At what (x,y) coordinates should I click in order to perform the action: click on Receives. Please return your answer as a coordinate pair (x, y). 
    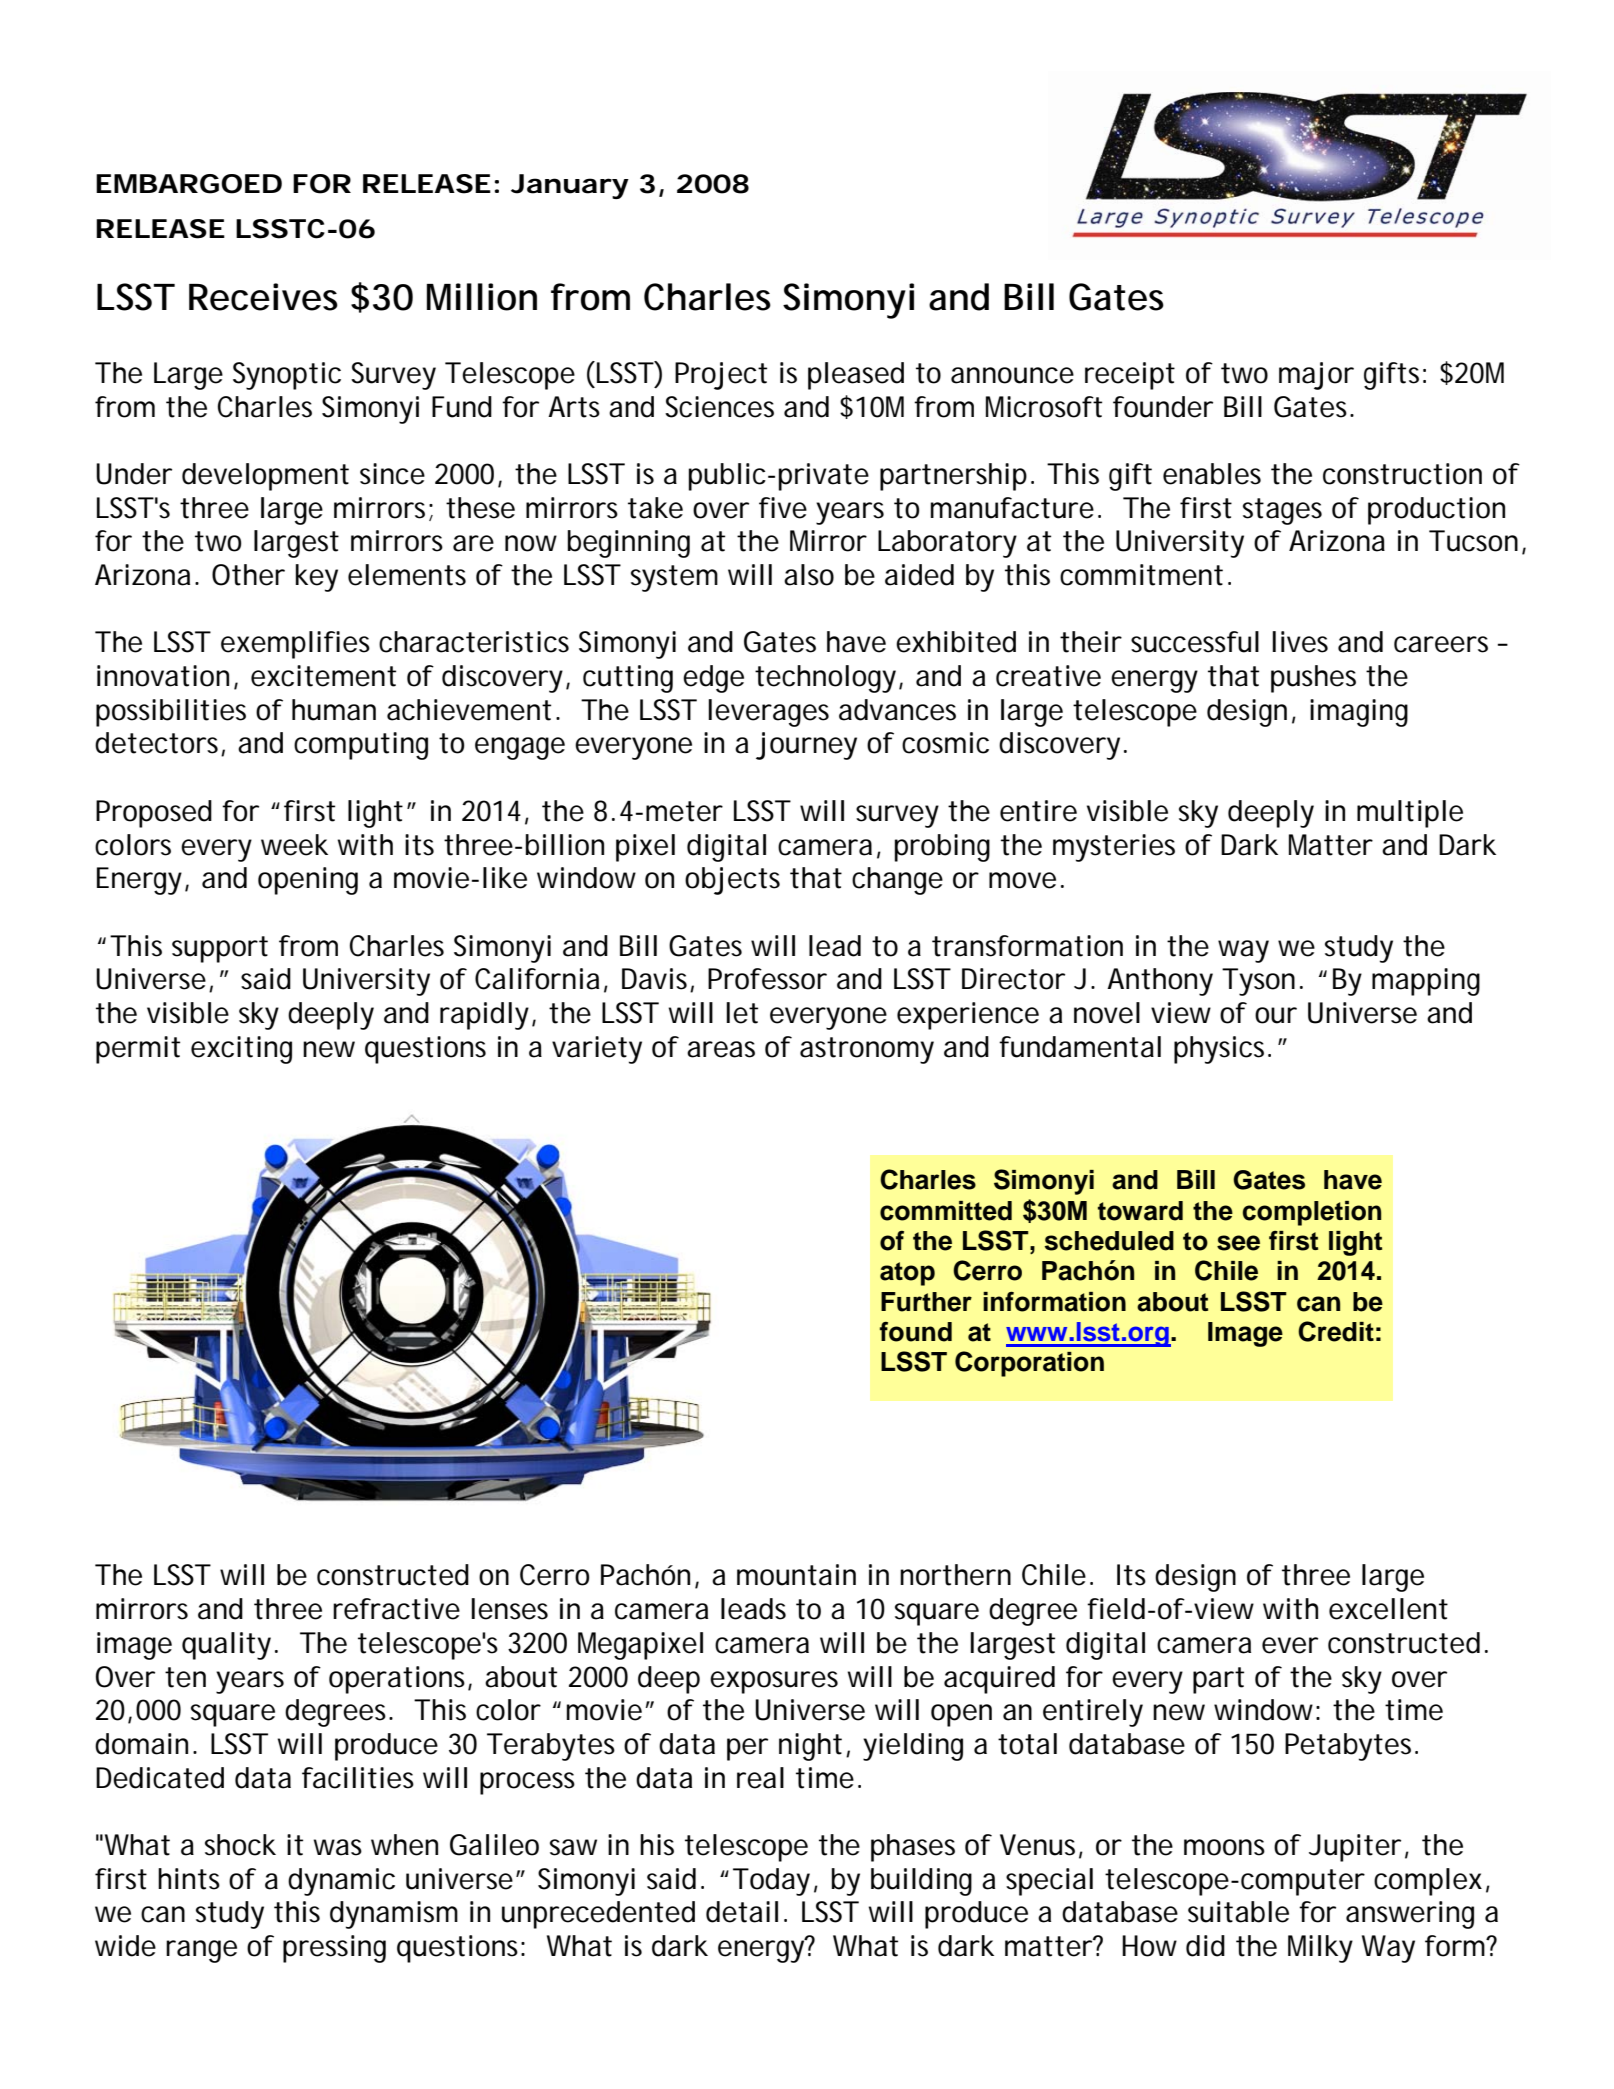
    Looking at the image, I should click on (263, 297).
